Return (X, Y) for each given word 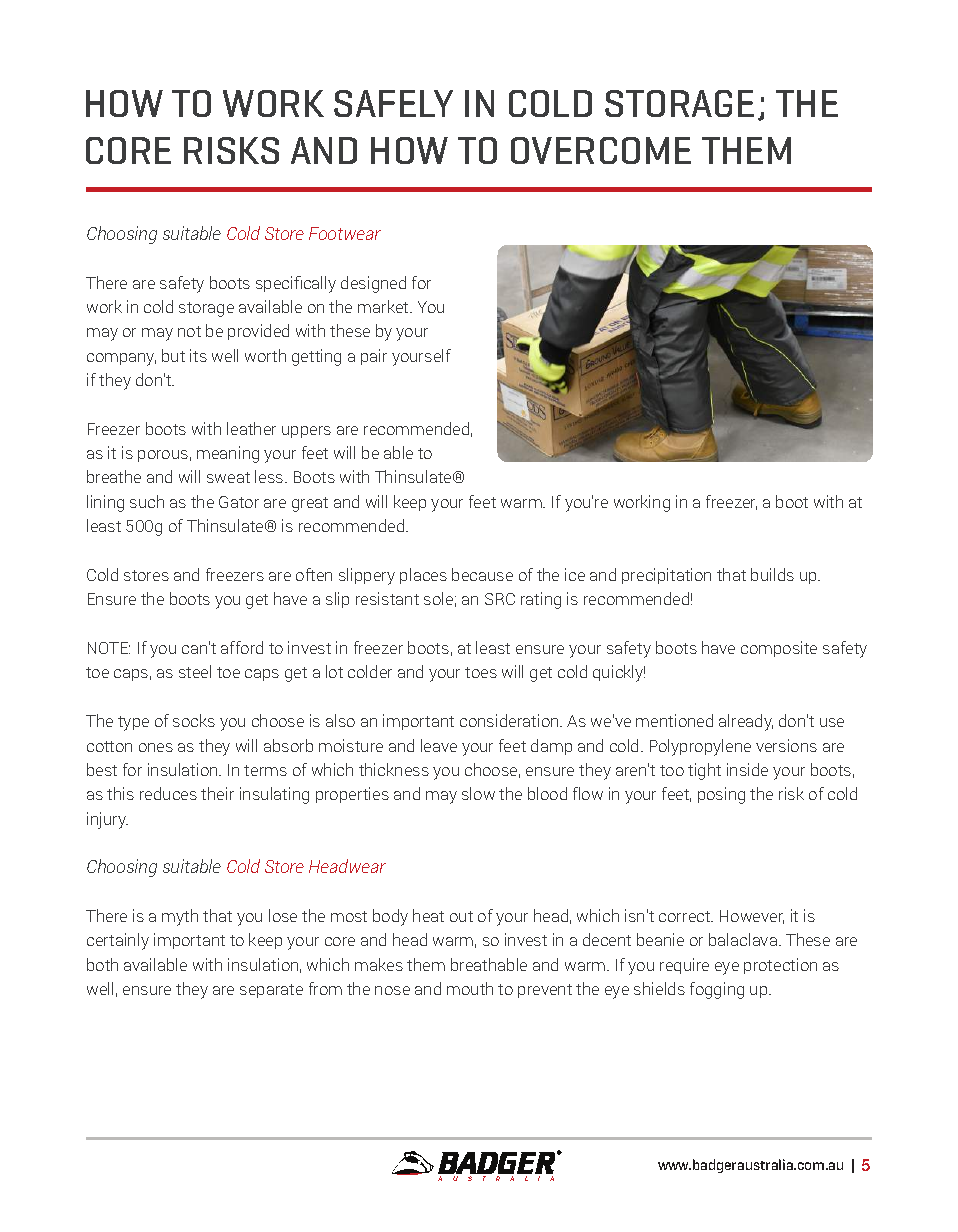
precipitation (666, 576)
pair (374, 357)
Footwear (345, 233)
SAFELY (393, 103)
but (173, 355)
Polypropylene (700, 747)
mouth (470, 988)
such (147, 501)
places (423, 576)
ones (156, 747)
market (384, 306)
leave (439, 745)
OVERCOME (601, 150)
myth (180, 917)
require (684, 966)
